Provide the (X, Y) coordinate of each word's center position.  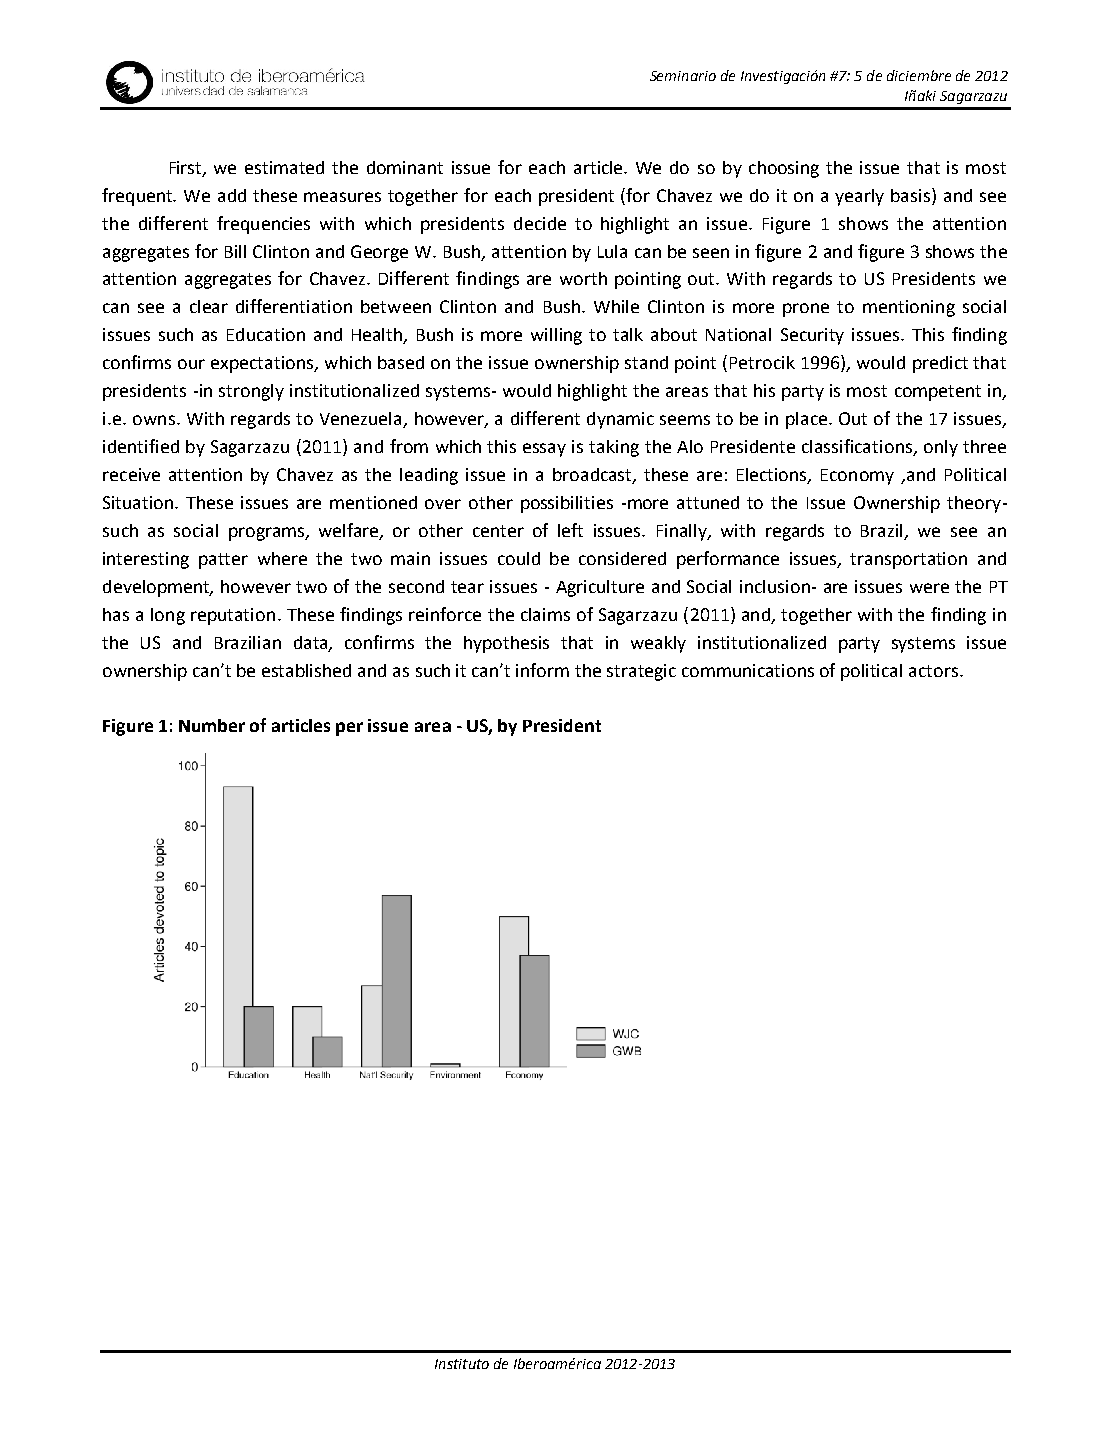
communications (748, 670)
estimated (284, 167)
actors (935, 671)
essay (544, 450)
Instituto (462, 1364)
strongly (251, 392)
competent (938, 393)
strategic (641, 672)
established (306, 670)
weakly (658, 644)
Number (212, 725)
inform (542, 670)
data (312, 643)
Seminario (683, 76)
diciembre (919, 75)
